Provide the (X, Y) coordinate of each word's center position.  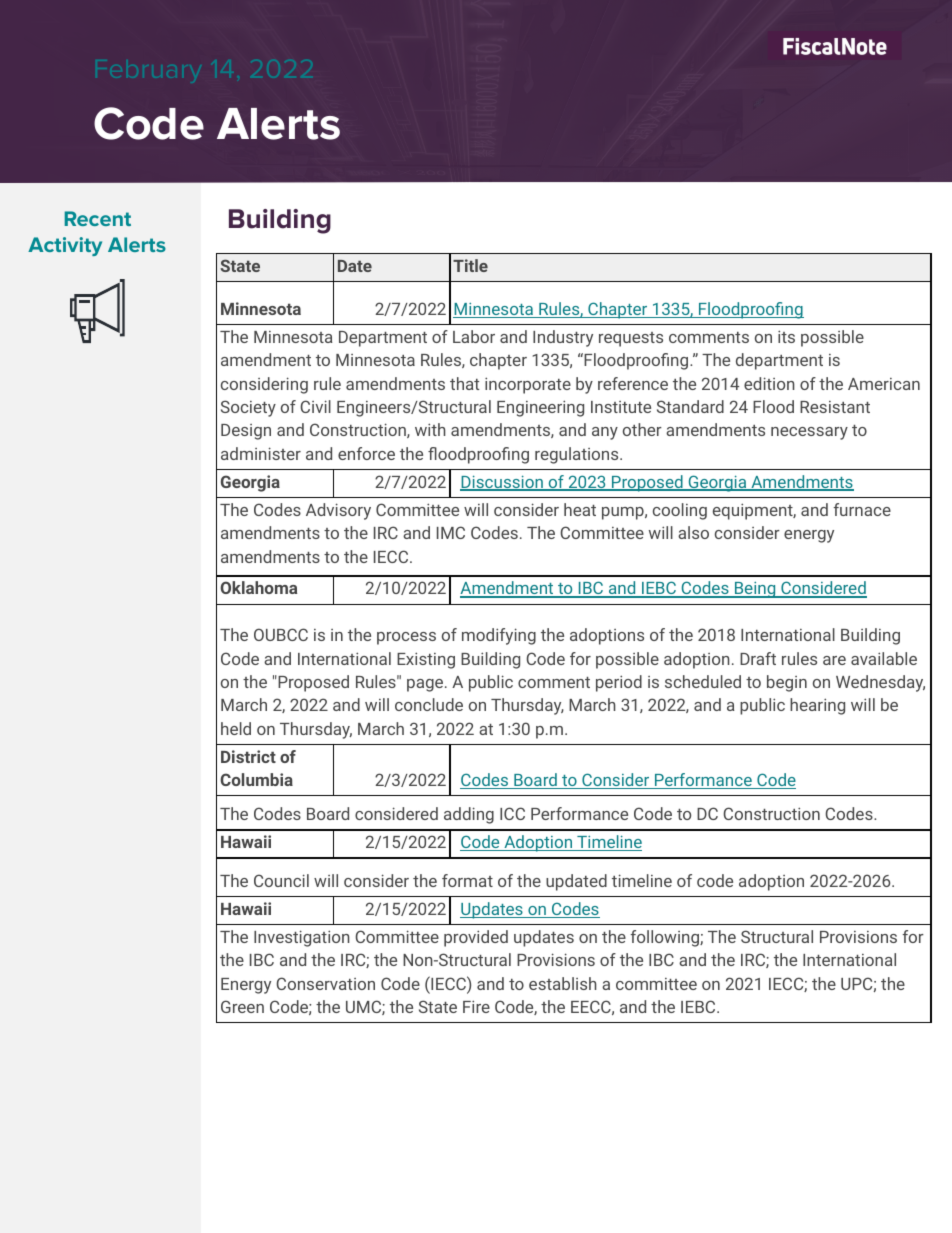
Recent (98, 218)
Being (755, 590)
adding (469, 815)
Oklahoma (258, 587)
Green (242, 1006)
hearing (817, 706)
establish (563, 983)
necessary (809, 433)
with (430, 429)
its (786, 336)
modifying (499, 636)
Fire (476, 1006)
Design (246, 432)
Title (470, 265)
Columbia (256, 779)
